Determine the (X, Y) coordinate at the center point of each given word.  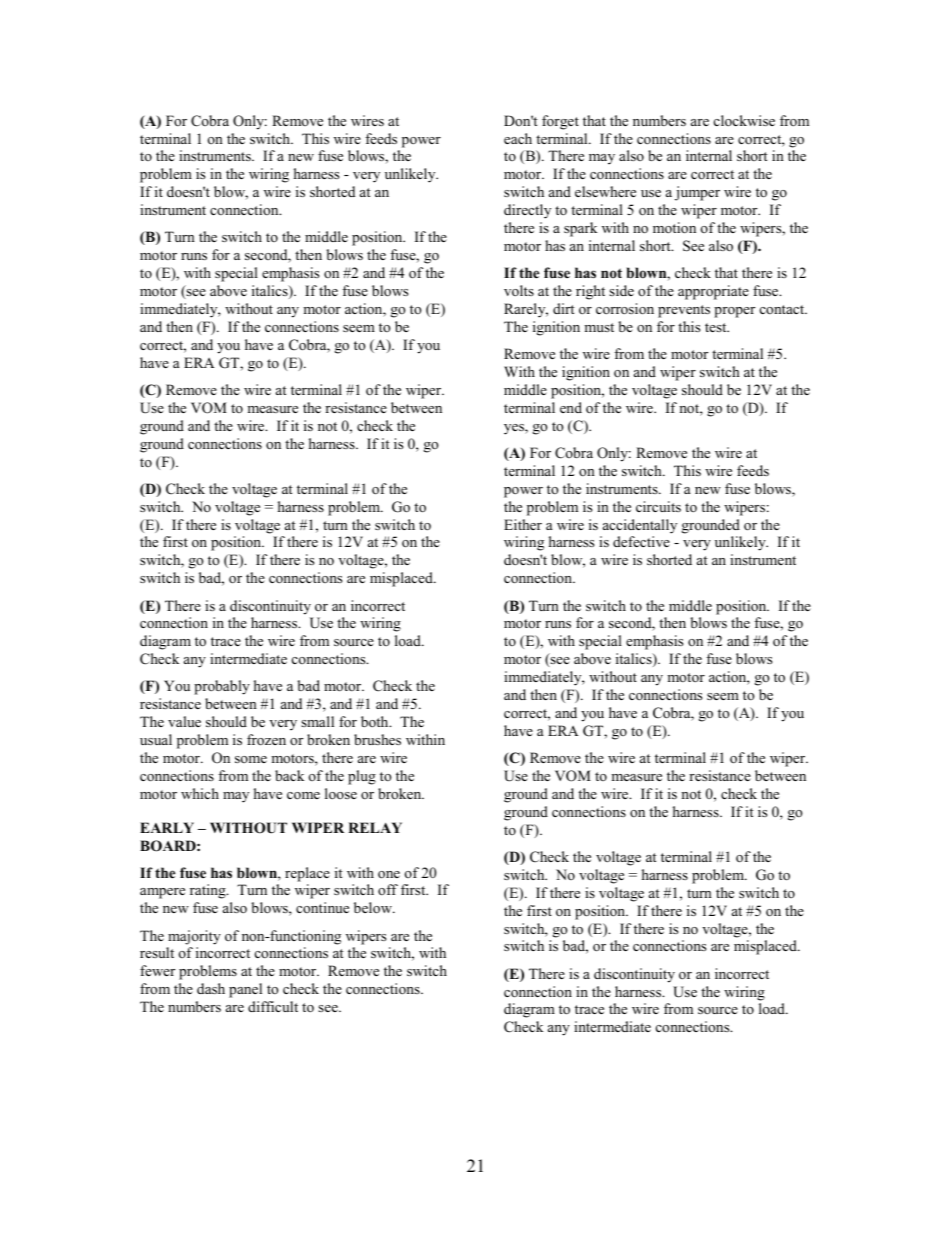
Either (523, 524)
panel (245, 990)
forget (560, 122)
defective (641, 541)
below (374, 908)
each (518, 138)
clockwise (744, 120)
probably (222, 687)
